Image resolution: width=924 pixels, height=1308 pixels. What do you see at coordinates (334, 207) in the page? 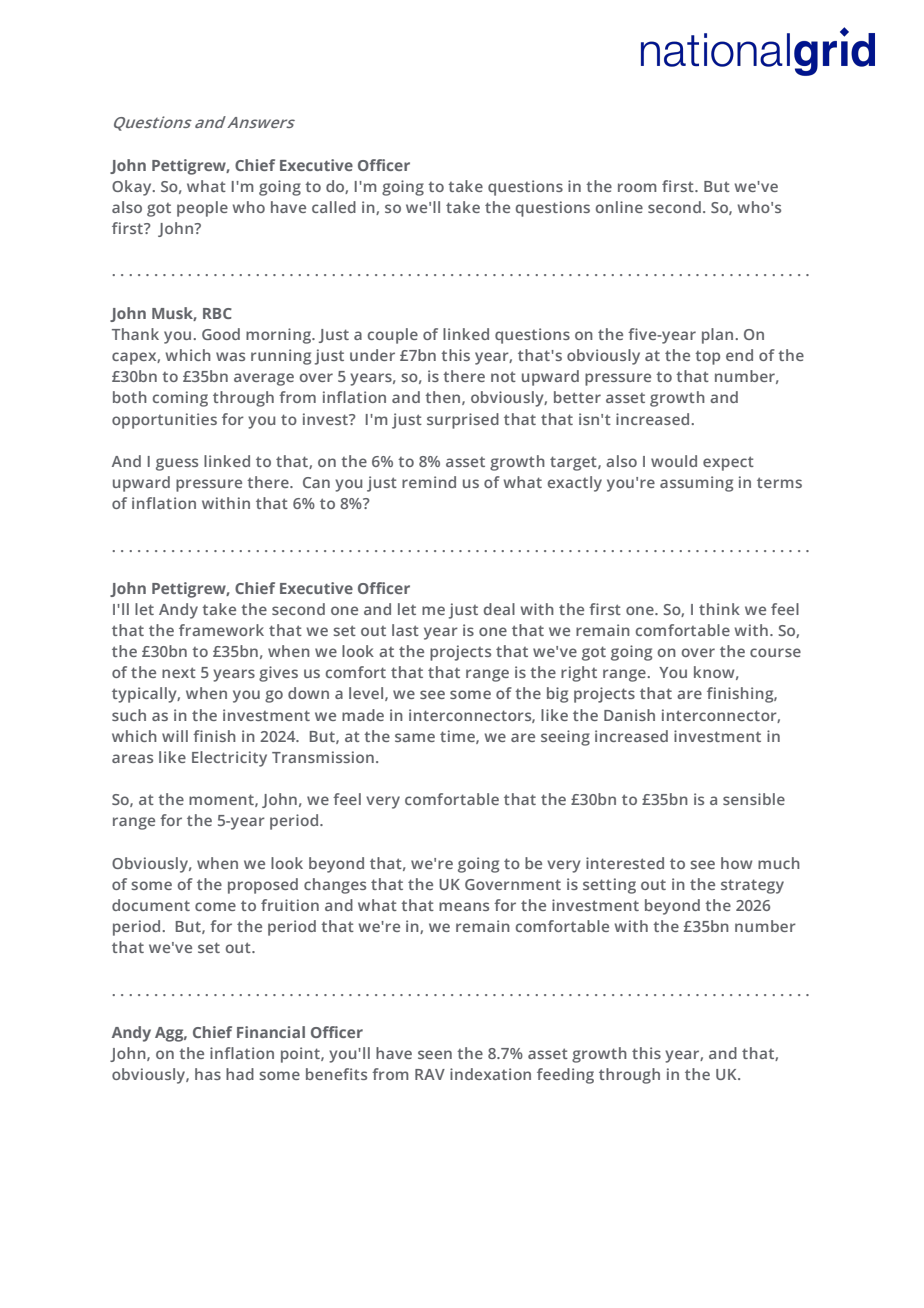
I see `called` at bounding box center [334, 207].
